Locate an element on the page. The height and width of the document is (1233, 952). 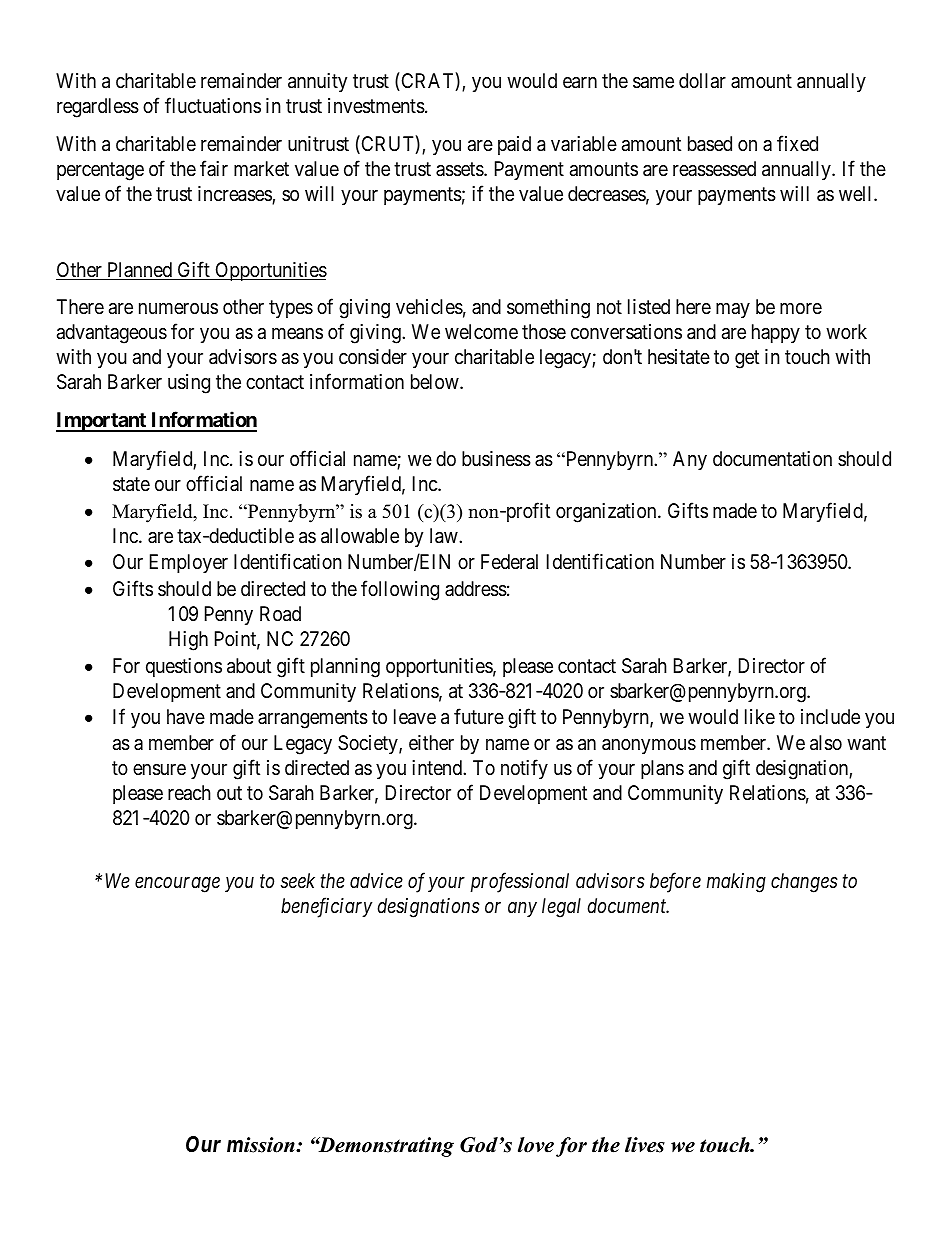
fixed is located at coordinates (797, 143).
